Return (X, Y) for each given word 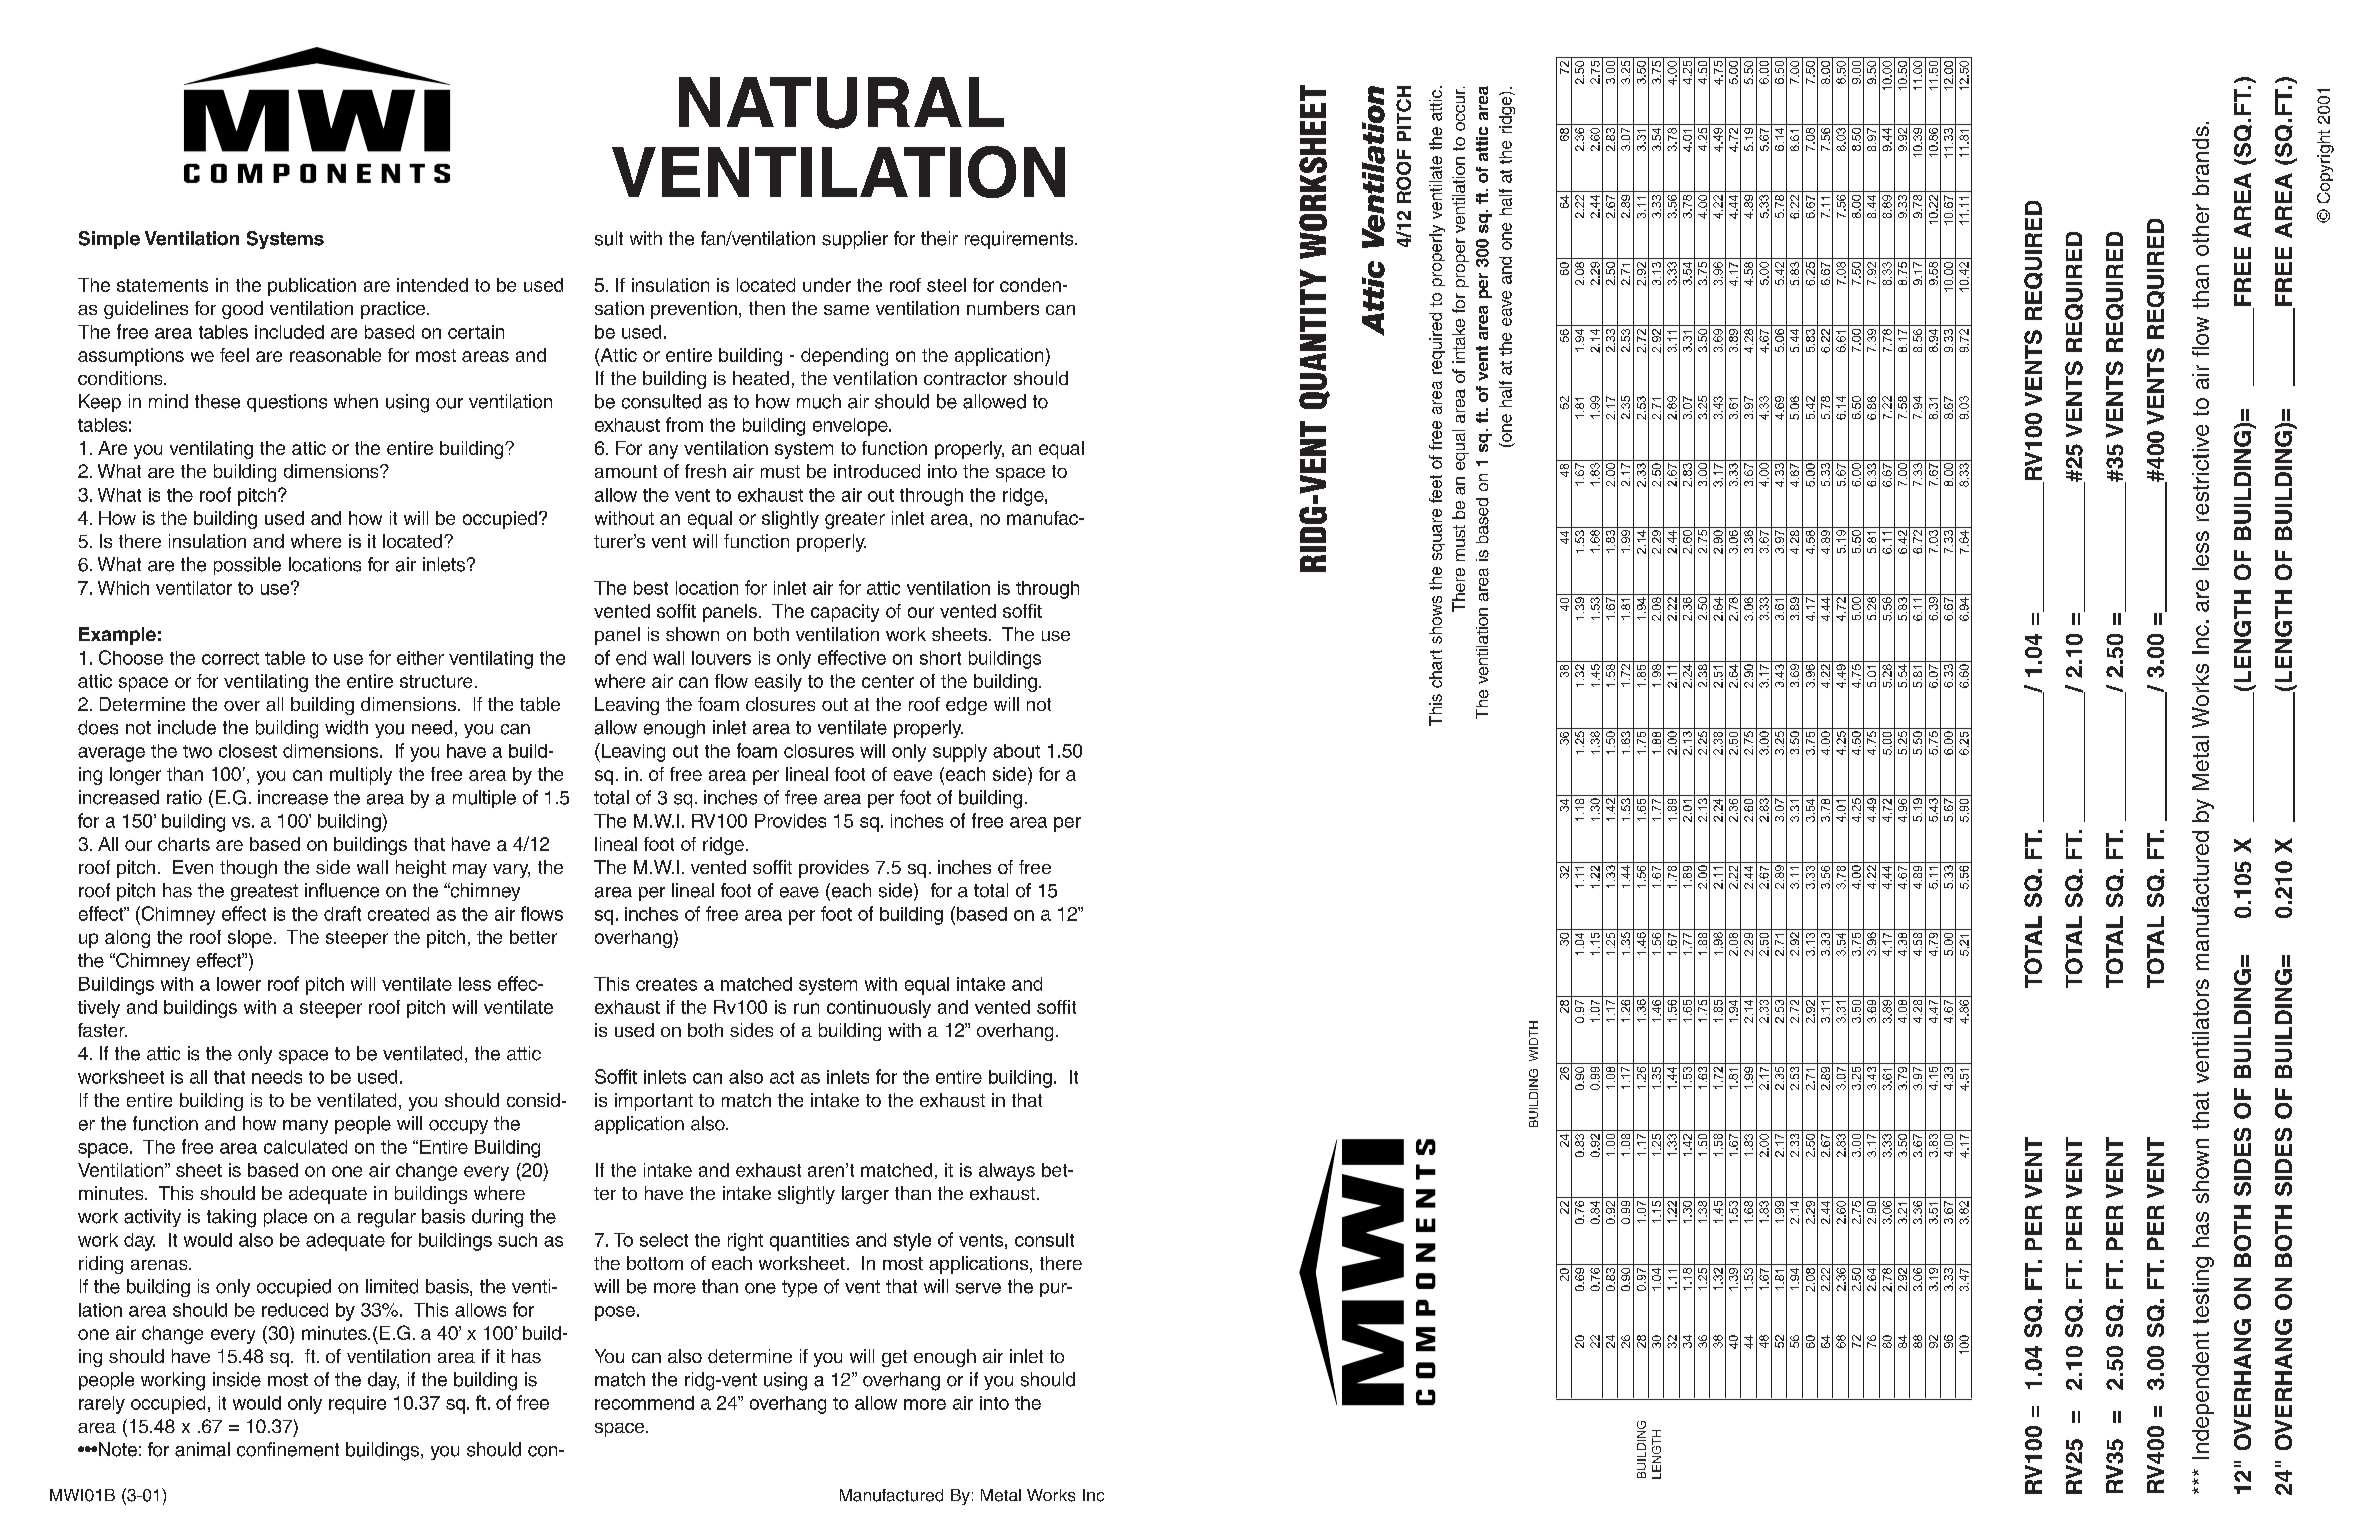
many (305, 1127)
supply (960, 753)
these (217, 401)
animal (202, 1449)
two (197, 751)
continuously (879, 1009)
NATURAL (841, 103)
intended (432, 285)
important (654, 1102)
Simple (109, 240)
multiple (484, 799)
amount (626, 471)
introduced (877, 471)
